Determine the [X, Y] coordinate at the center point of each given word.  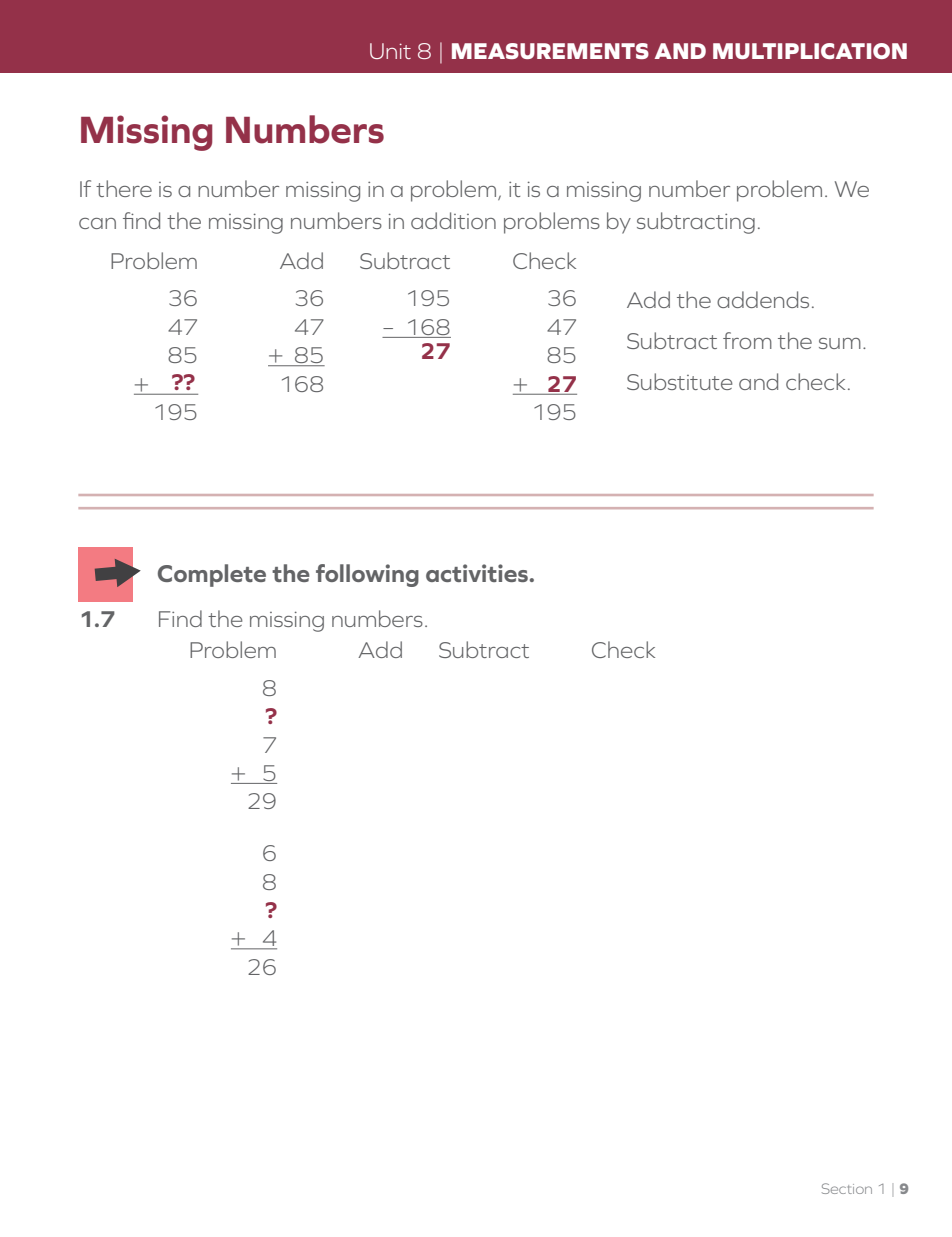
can [97, 223]
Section [847, 1188]
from [747, 340]
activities [477, 573]
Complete [212, 575]
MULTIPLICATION [810, 51]
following [367, 575]
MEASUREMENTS [550, 51]
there [124, 188]
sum [840, 343]
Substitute [680, 381]
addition [453, 220]
